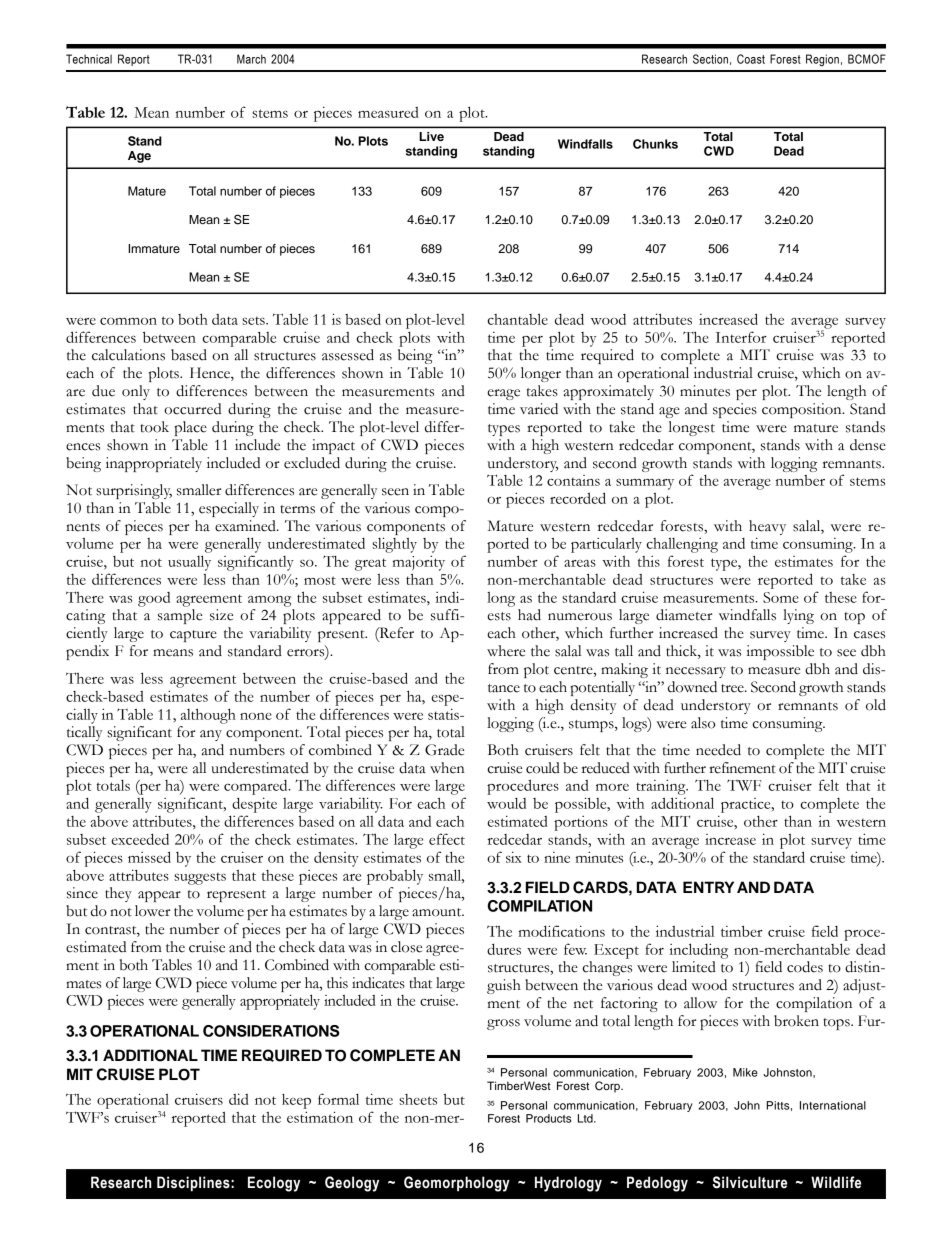  Describe the element at coordinates (836, 1182) in the screenshot. I see `Wildlife` at that location.
